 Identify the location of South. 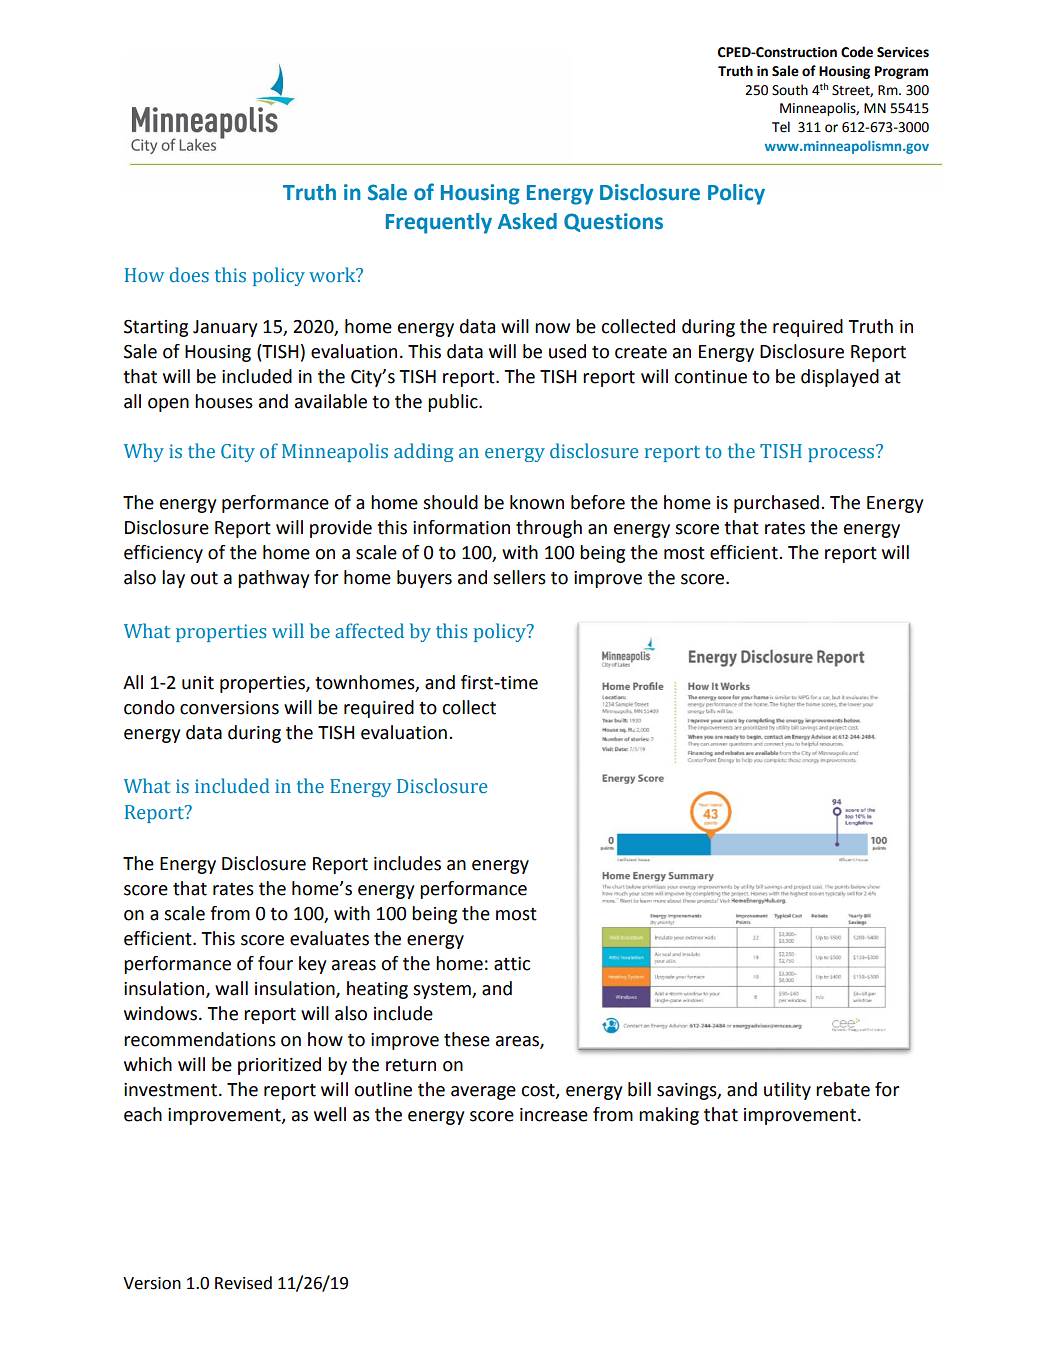
(790, 90).
